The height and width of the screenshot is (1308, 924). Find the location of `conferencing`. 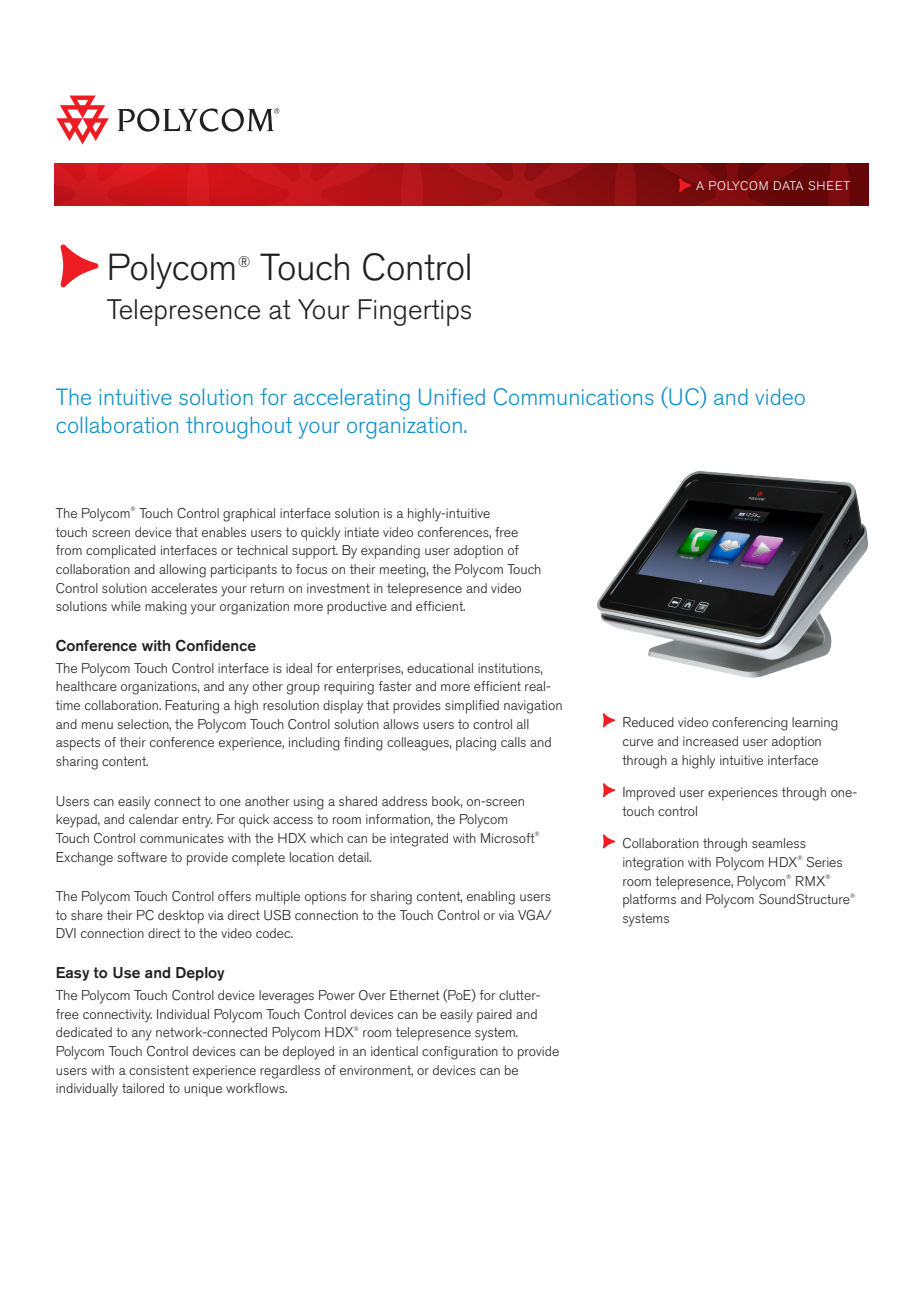

conferencing is located at coordinates (750, 724).
